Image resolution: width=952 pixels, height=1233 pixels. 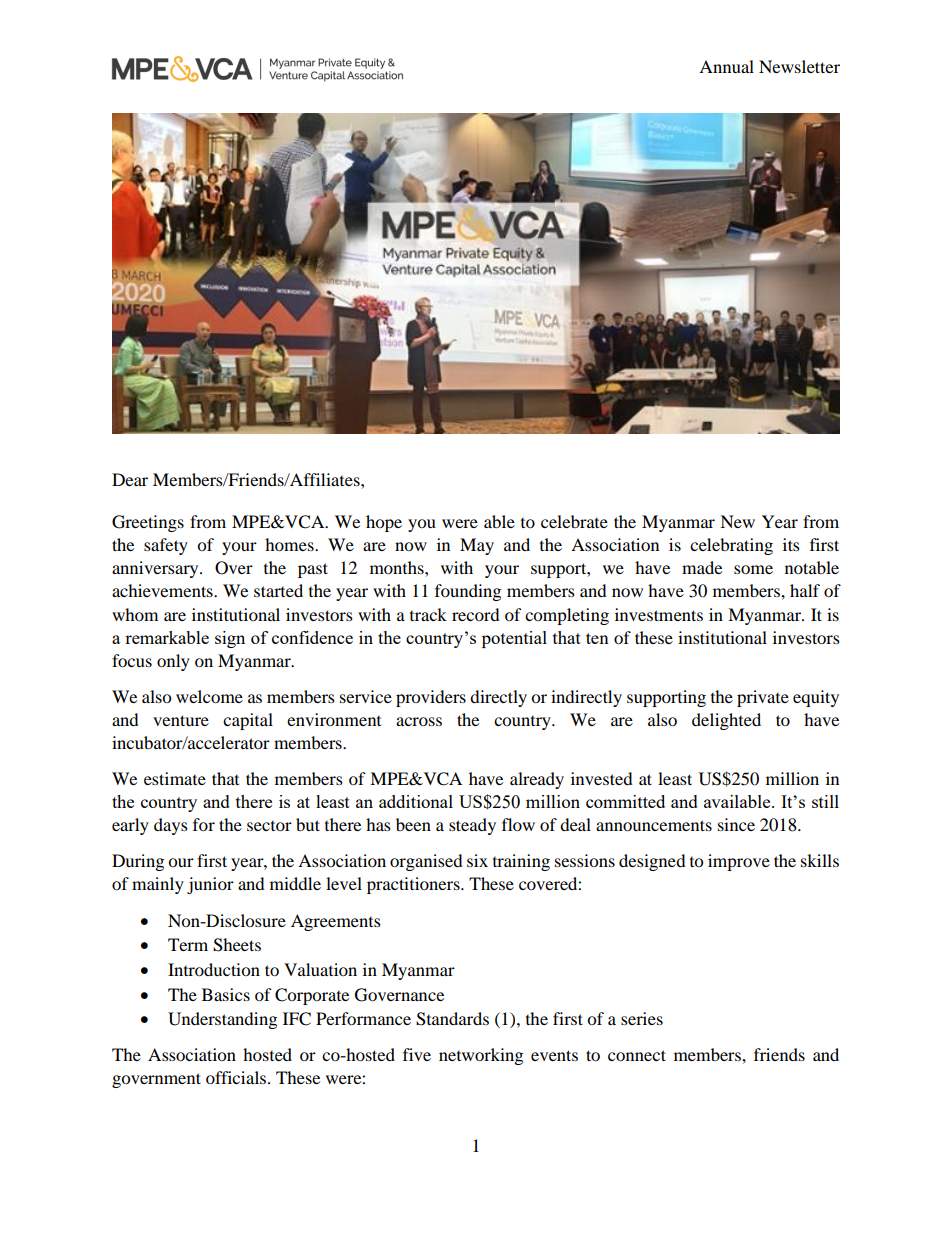 I want to click on connect, so click(x=637, y=1055).
